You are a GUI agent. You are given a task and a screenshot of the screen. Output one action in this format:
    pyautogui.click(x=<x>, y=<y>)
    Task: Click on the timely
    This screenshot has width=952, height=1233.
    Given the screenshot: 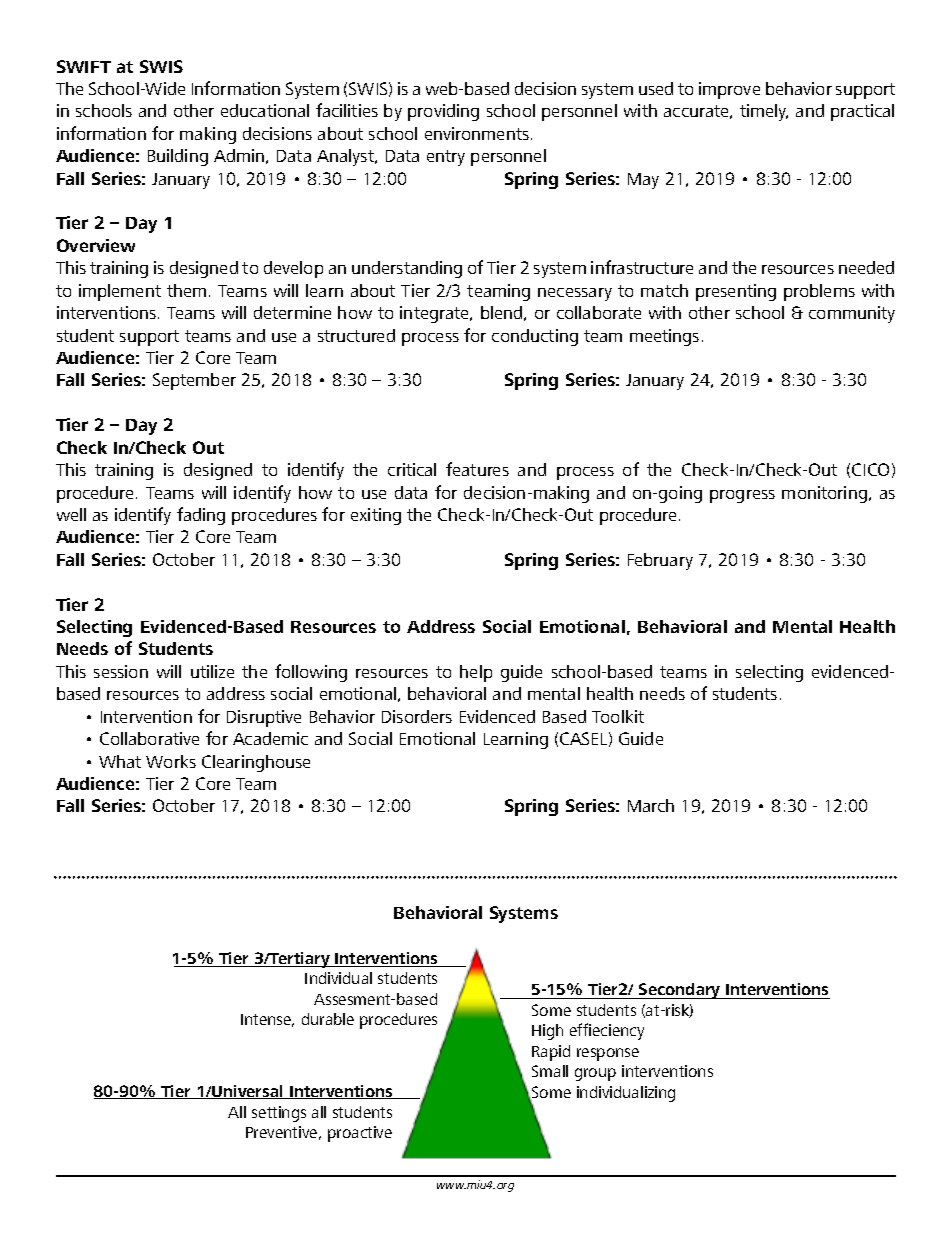 What is the action you would take?
    pyautogui.click(x=764, y=112)
